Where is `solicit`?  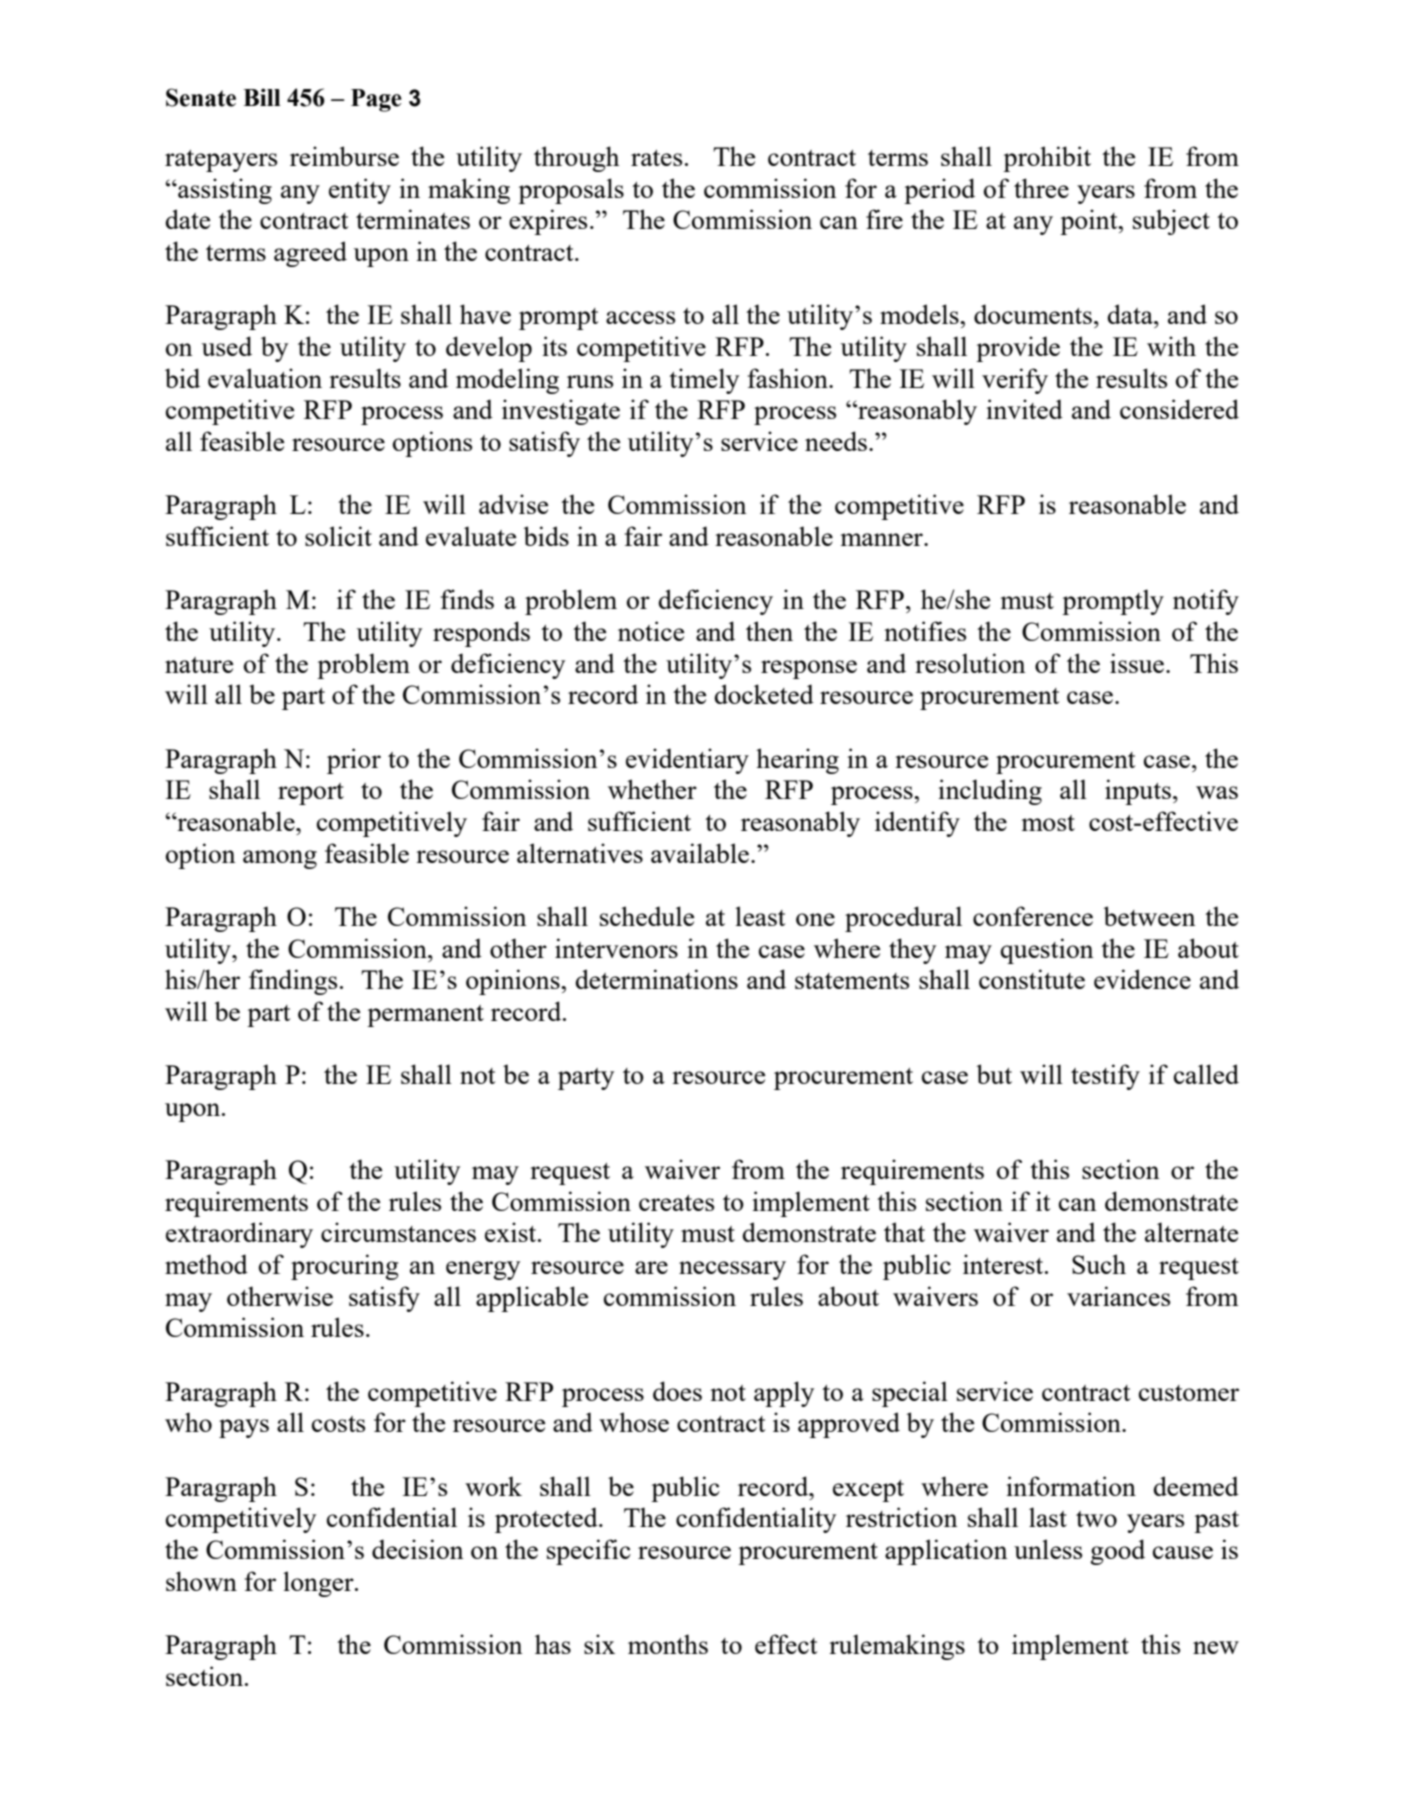 solicit is located at coordinates (338, 536).
